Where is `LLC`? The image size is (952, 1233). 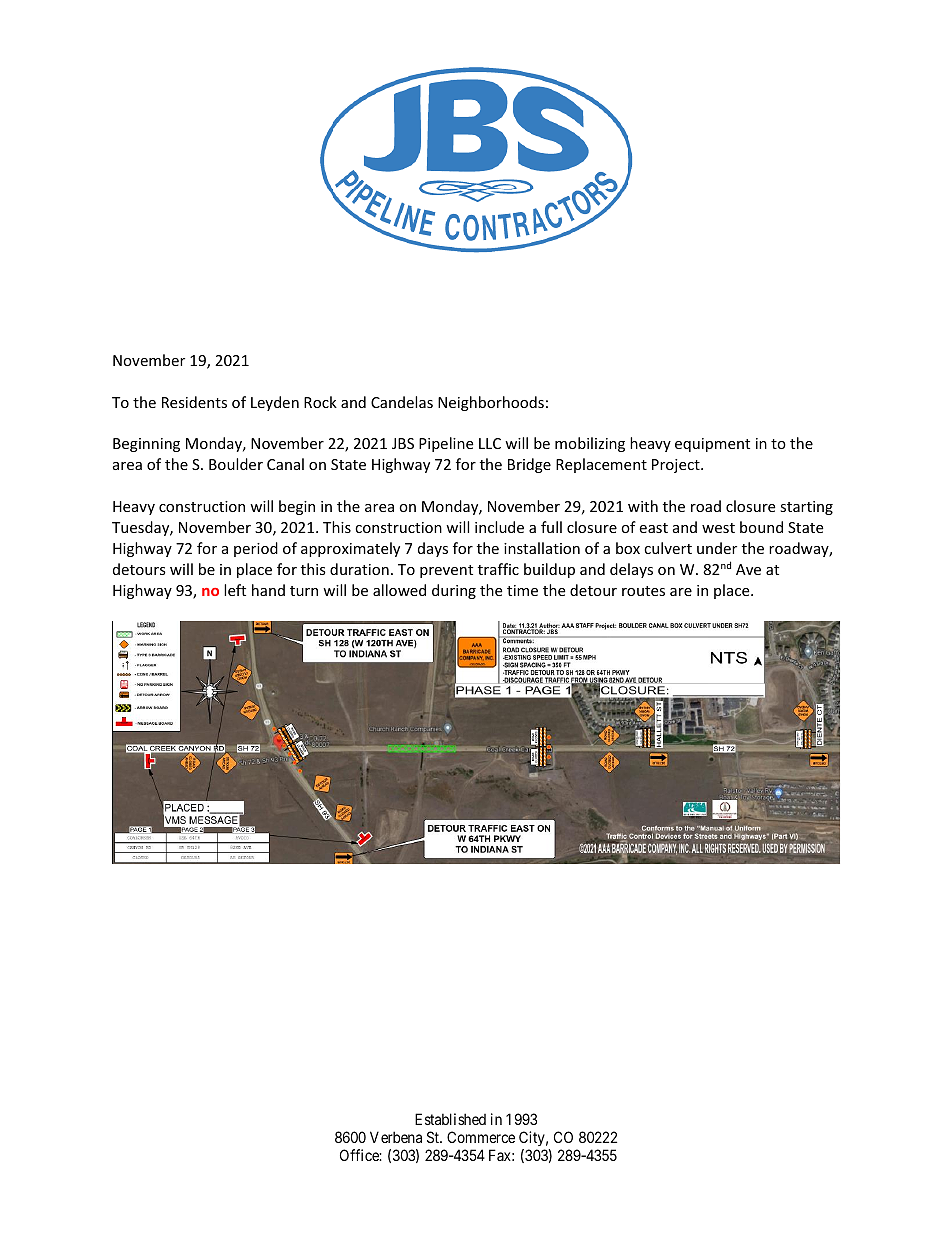
LLC is located at coordinates (490, 443).
